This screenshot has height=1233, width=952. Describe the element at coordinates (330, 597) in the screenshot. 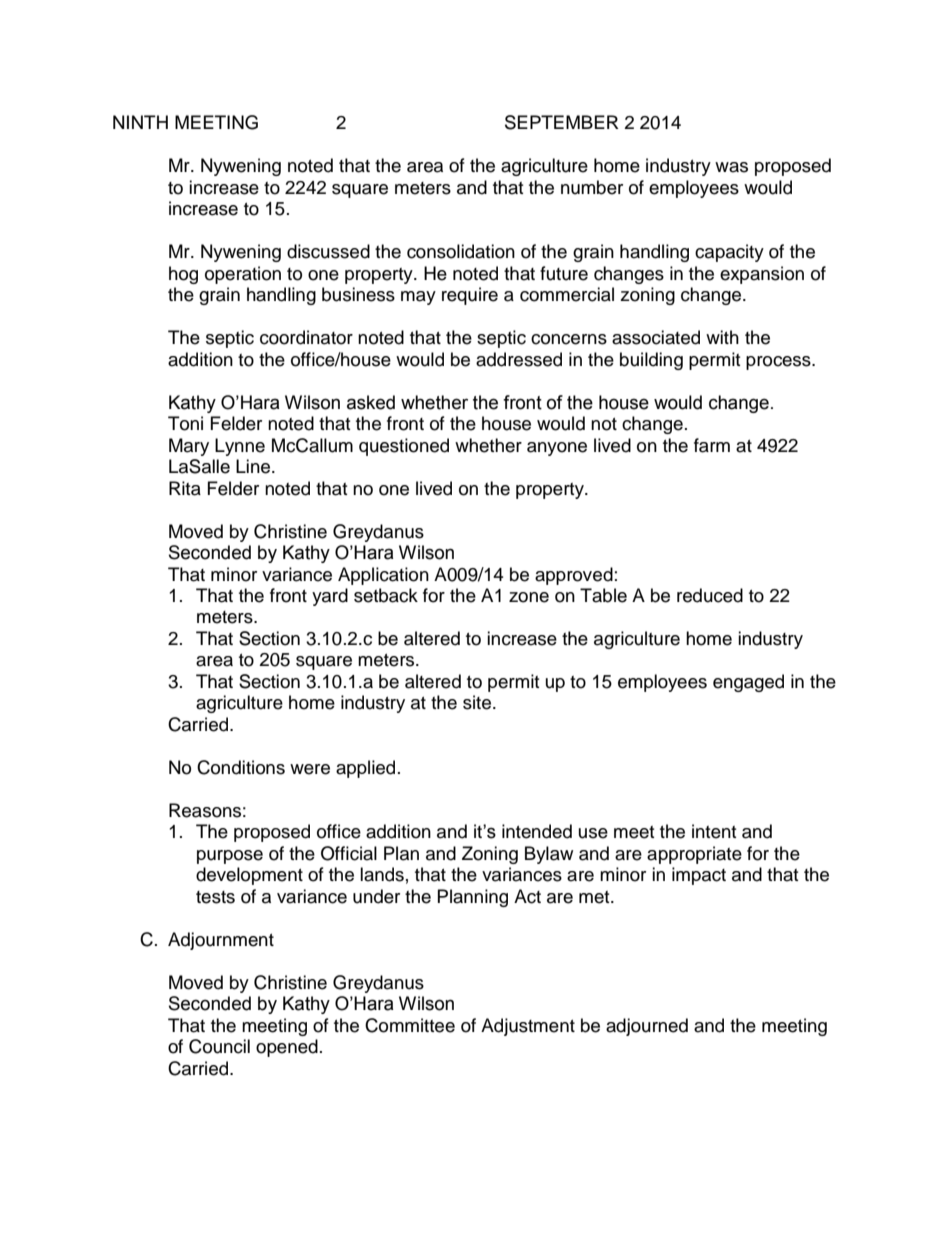

I see `yard` at that location.
